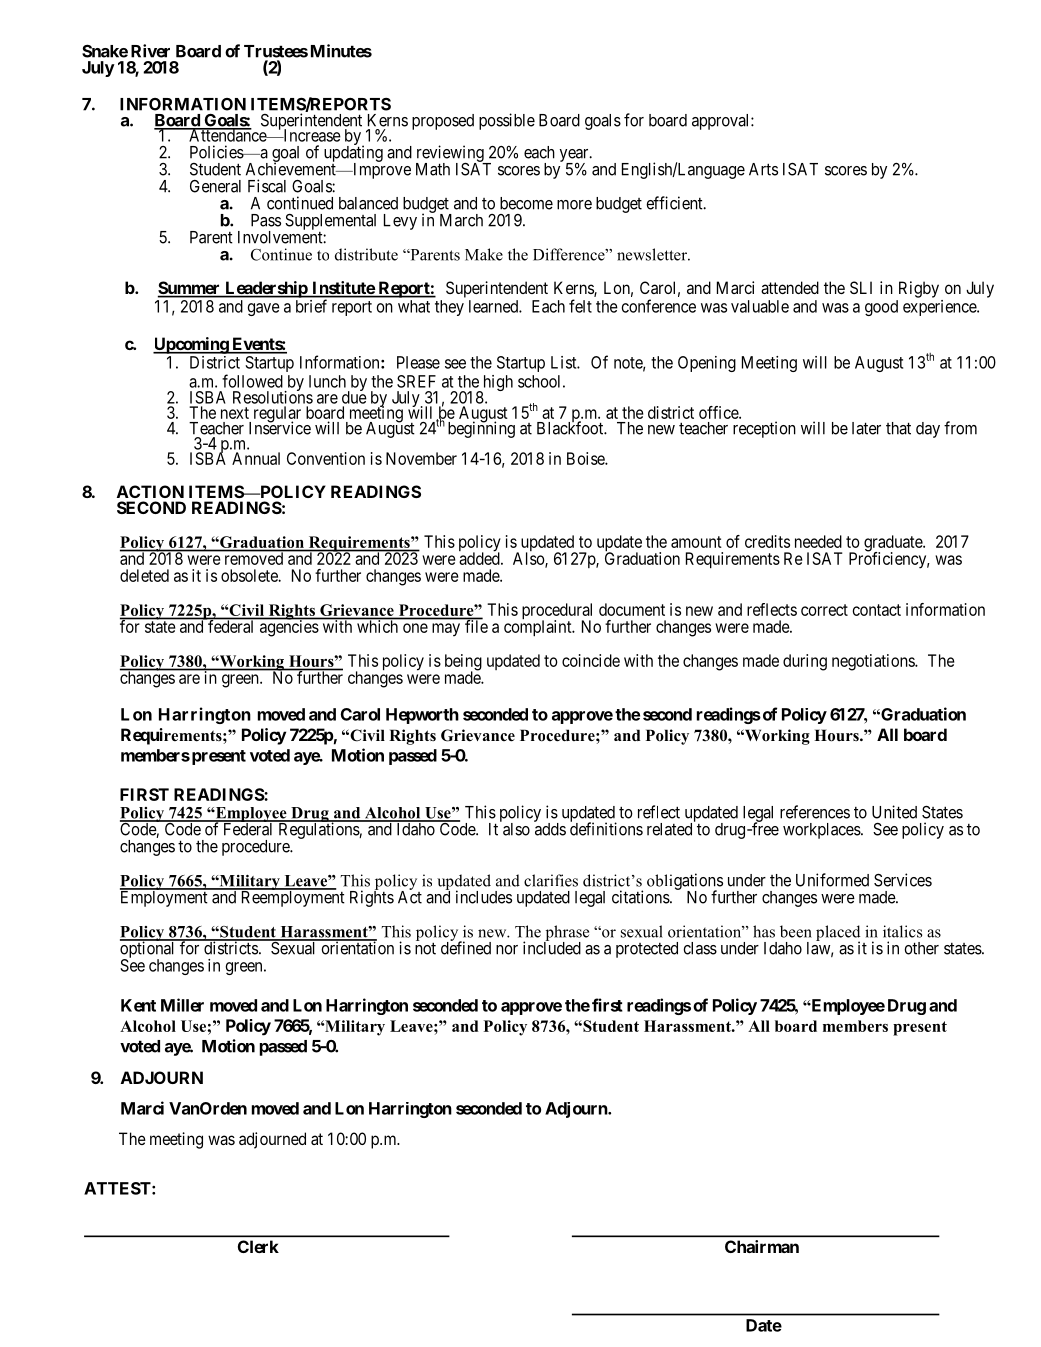 Image resolution: width=1041 pixels, height=1347 pixels. Describe the element at coordinates (507, 121) in the image. I see `possible` at that location.
